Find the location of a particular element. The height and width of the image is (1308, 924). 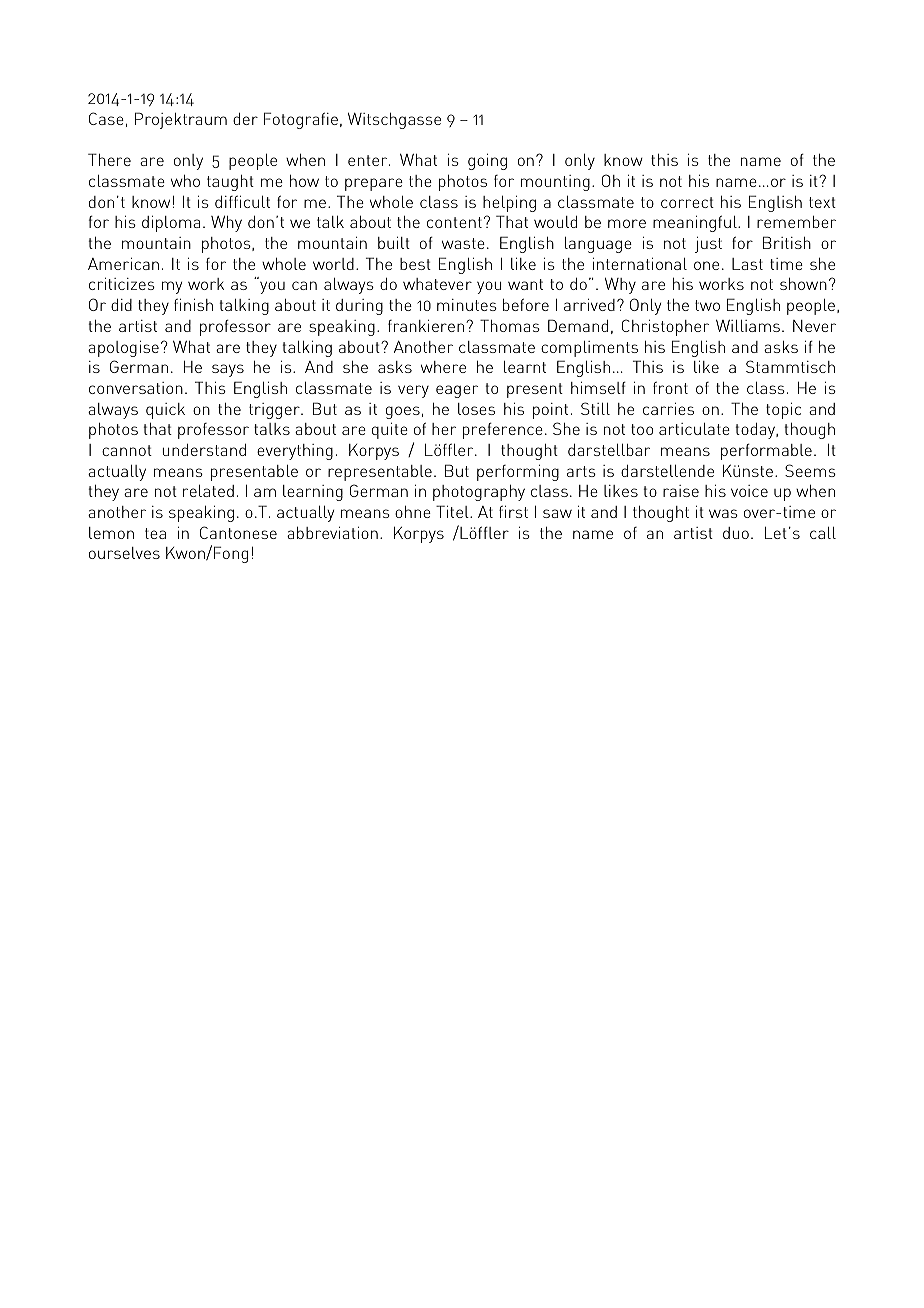

Case is located at coordinates (106, 118).
